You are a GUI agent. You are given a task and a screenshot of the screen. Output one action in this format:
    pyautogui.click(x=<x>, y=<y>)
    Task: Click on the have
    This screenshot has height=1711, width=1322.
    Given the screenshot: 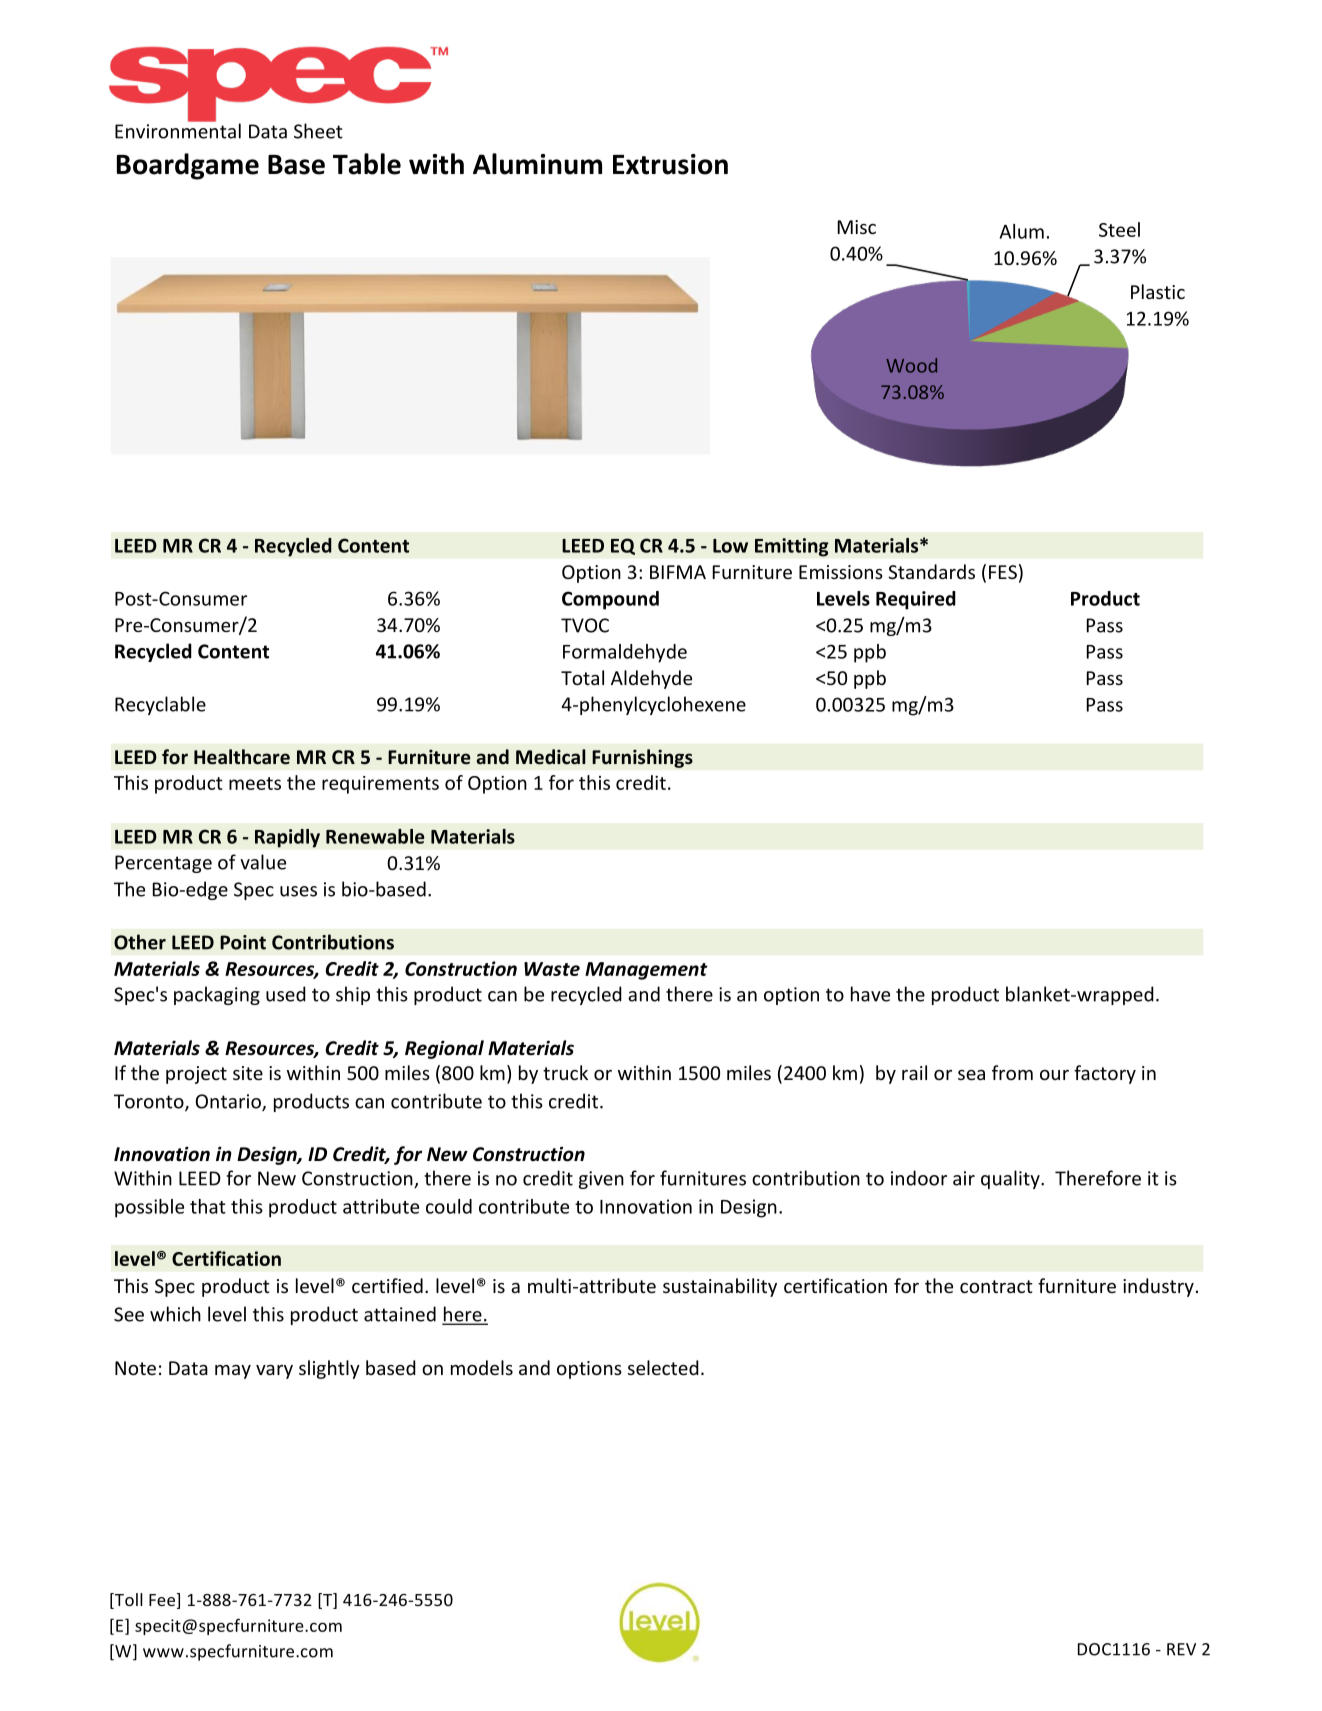 What is the action you would take?
    pyautogui.click(x=870, y=994)
